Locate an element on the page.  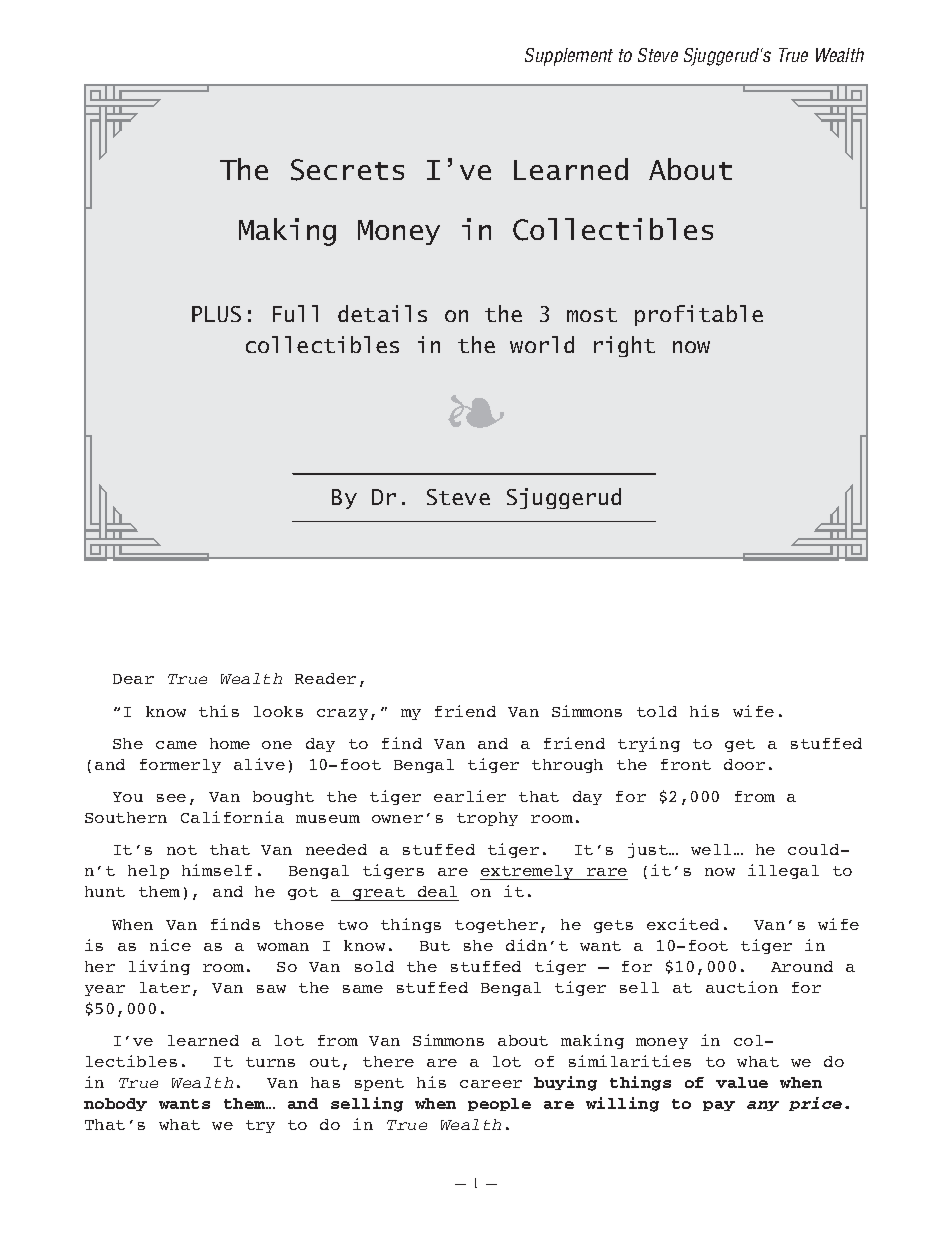
Secrets is located at coordinates (347, 170).
